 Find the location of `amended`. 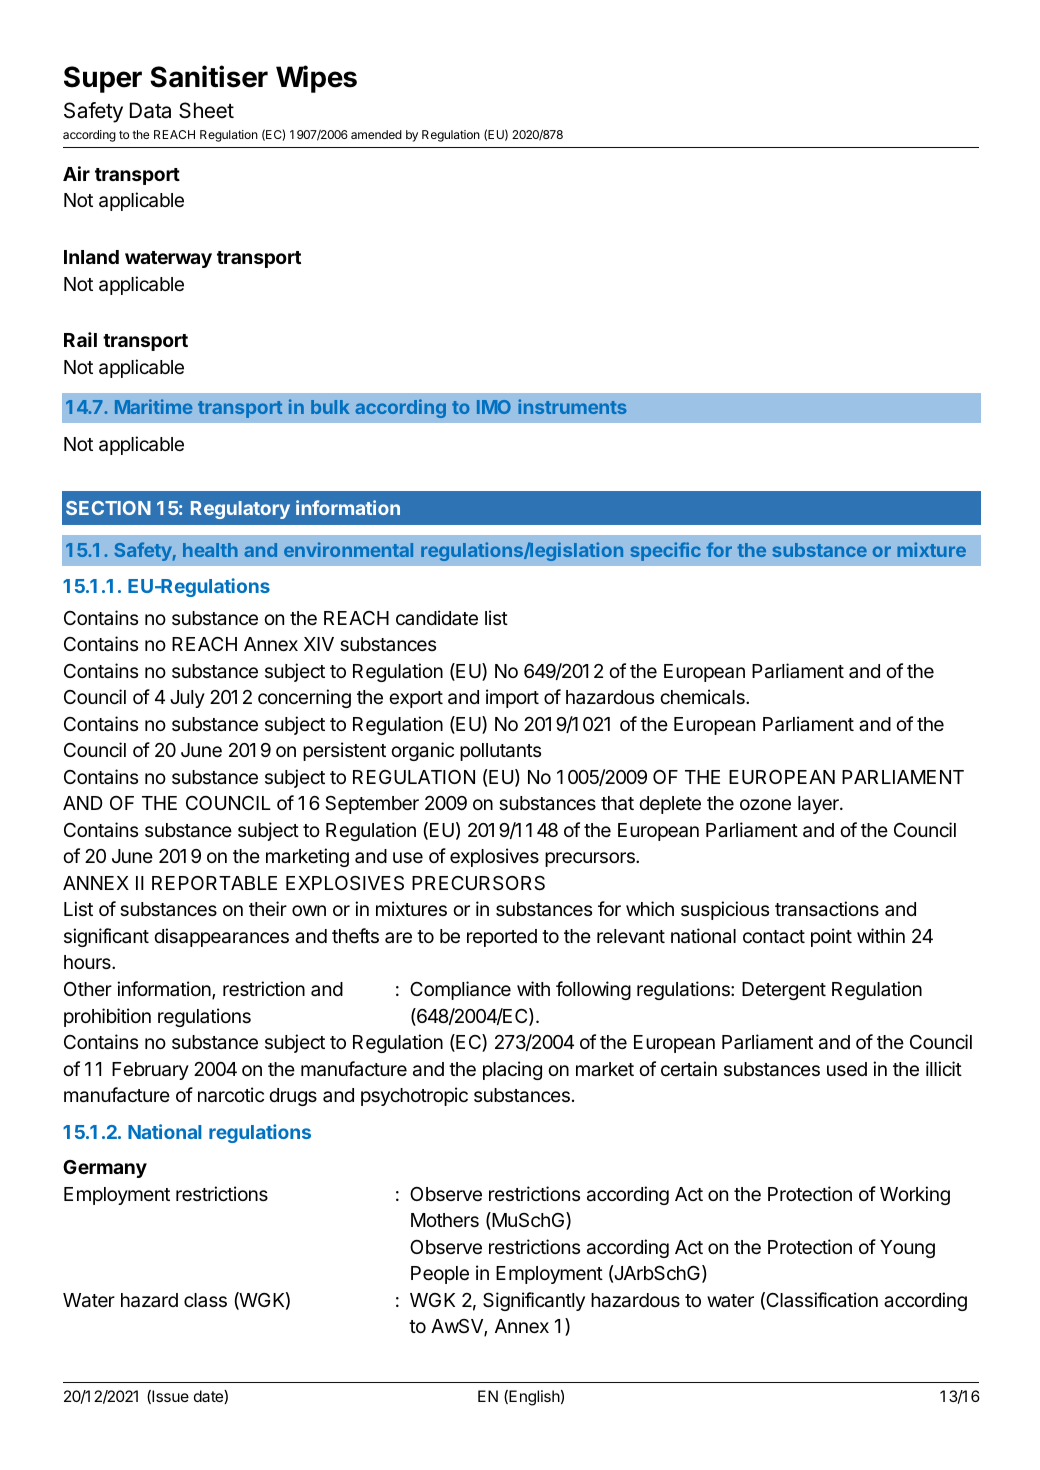

amended is located at coordinates (376, 134).
